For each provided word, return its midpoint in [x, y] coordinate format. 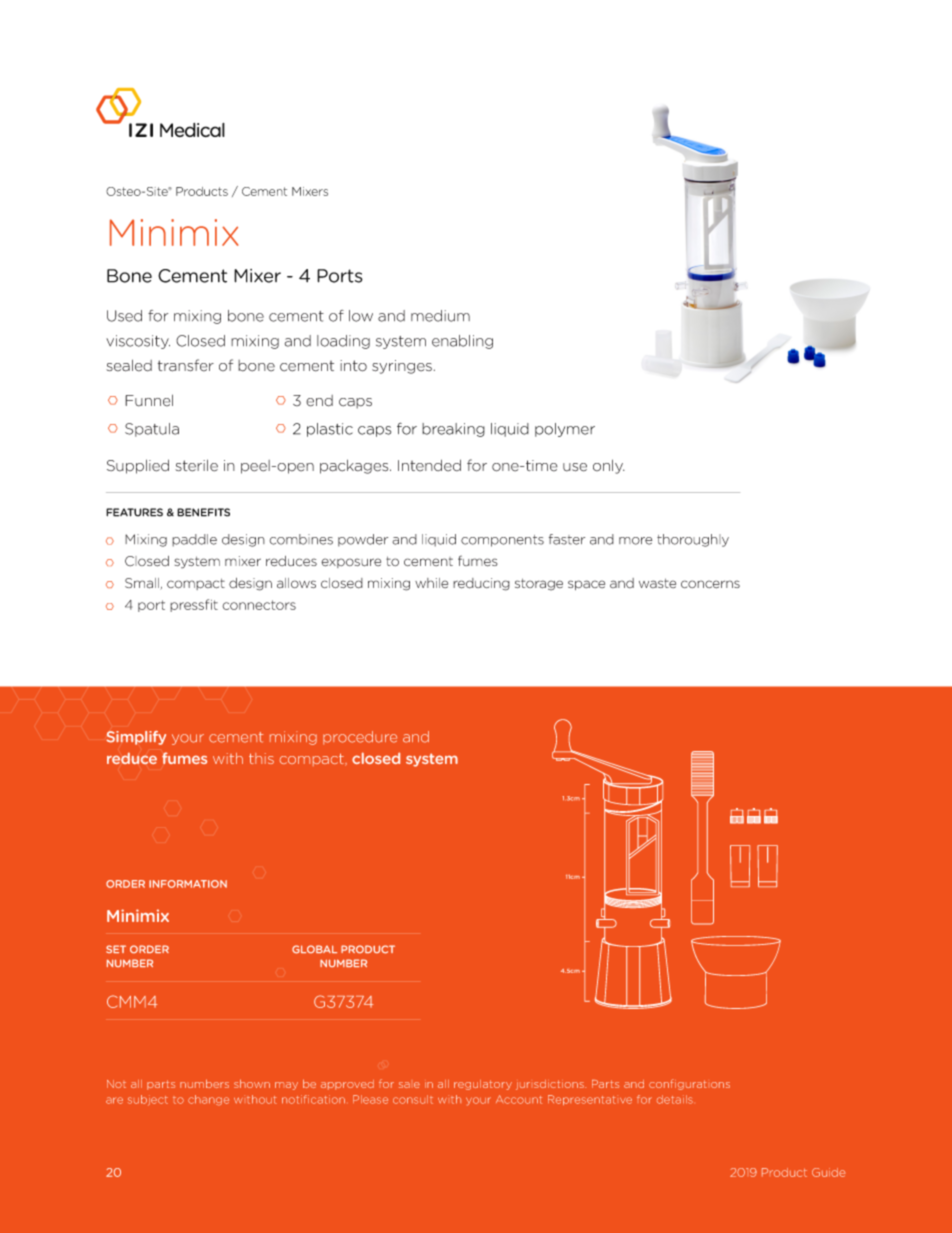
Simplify [136, 738]
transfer [186, 365]
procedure [360, 738]
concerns [710, 584]
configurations [689, 1084]
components [502, 541]
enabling [462, 342]
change [208, 1100]
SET [116, 949]
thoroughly [693, 540]
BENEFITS [203, 512]
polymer [565, 430]
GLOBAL [314, 949]
